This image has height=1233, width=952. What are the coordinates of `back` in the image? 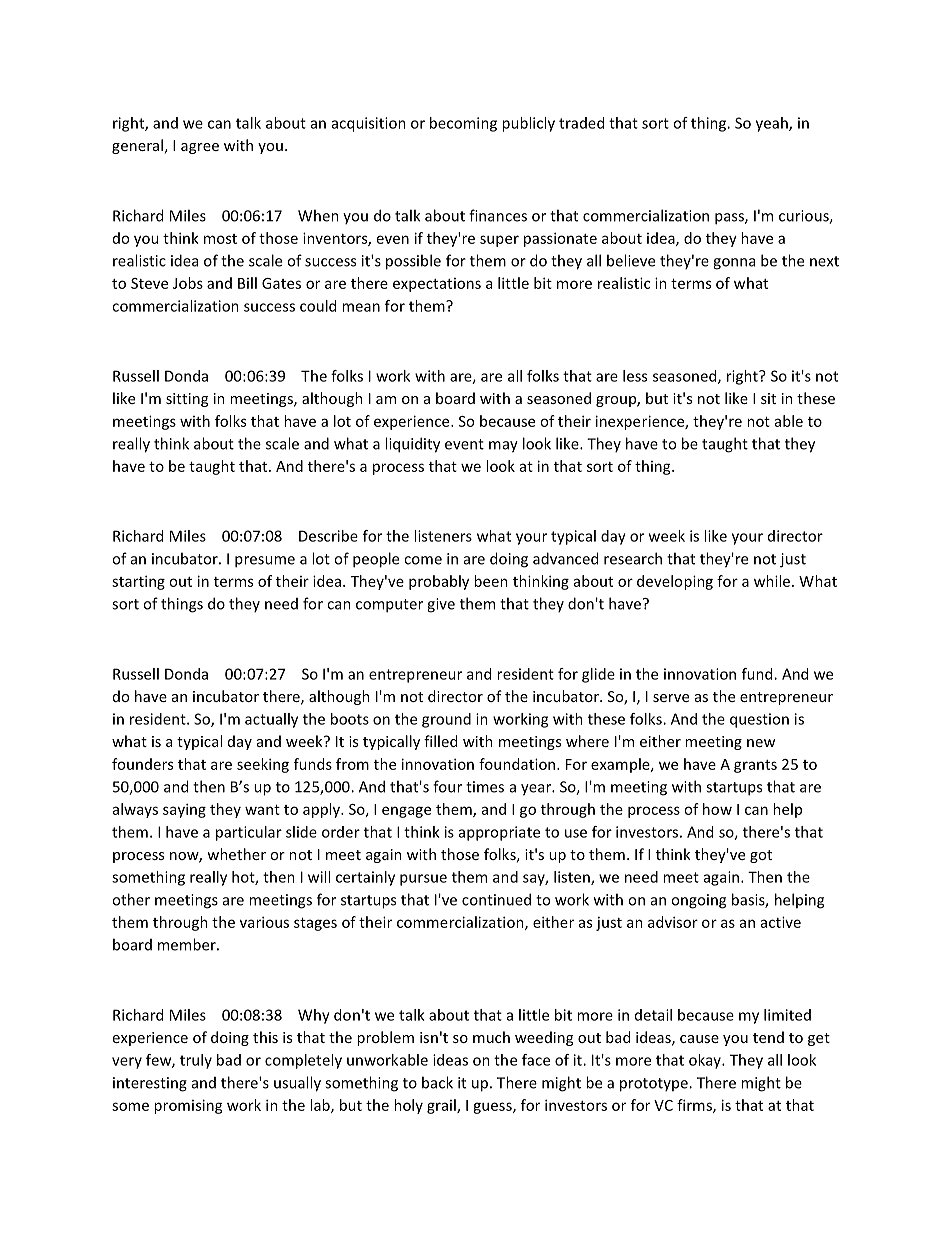 It's located at (437, 1082).
